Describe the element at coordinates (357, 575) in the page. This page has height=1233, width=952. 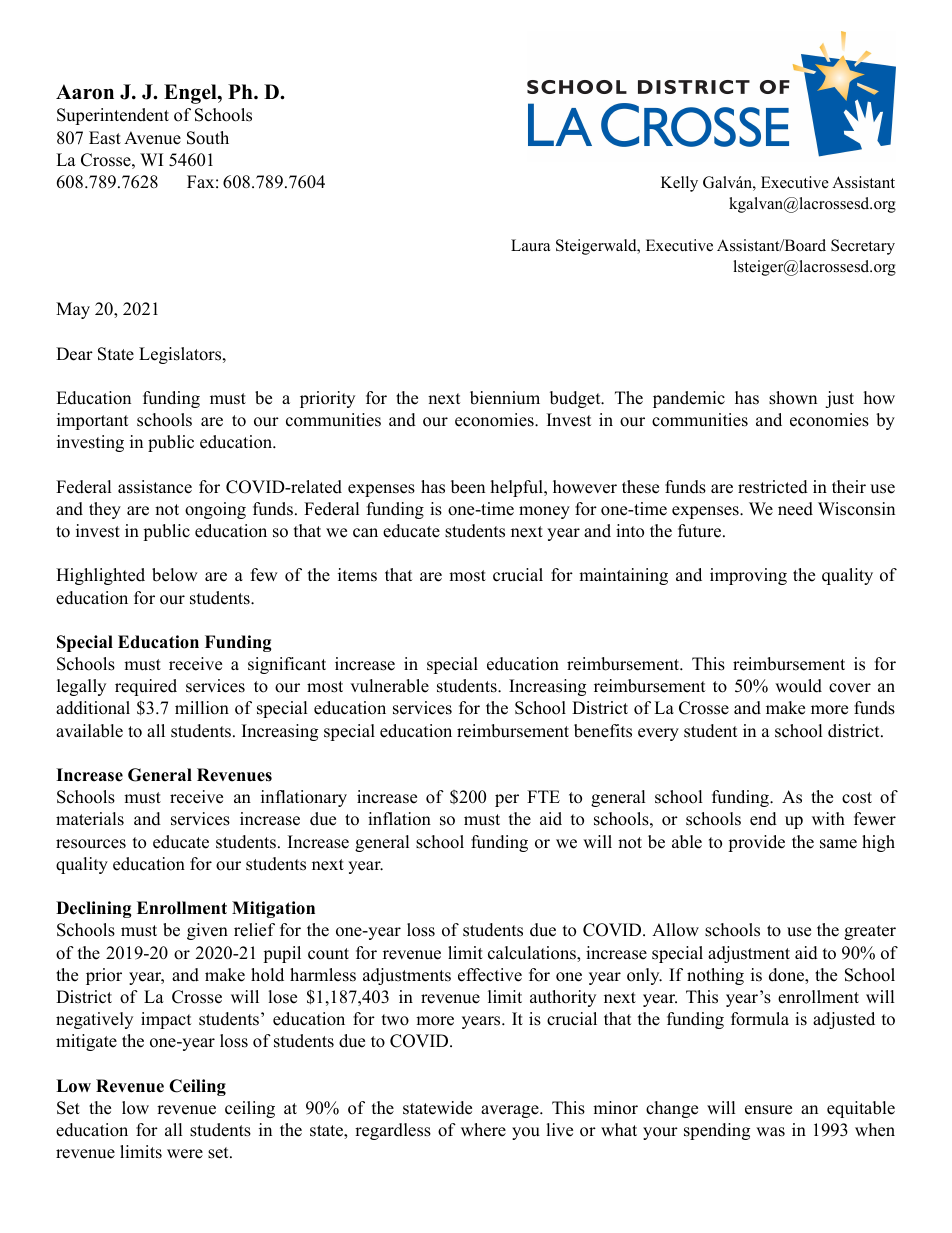
I see `items` at that location.
